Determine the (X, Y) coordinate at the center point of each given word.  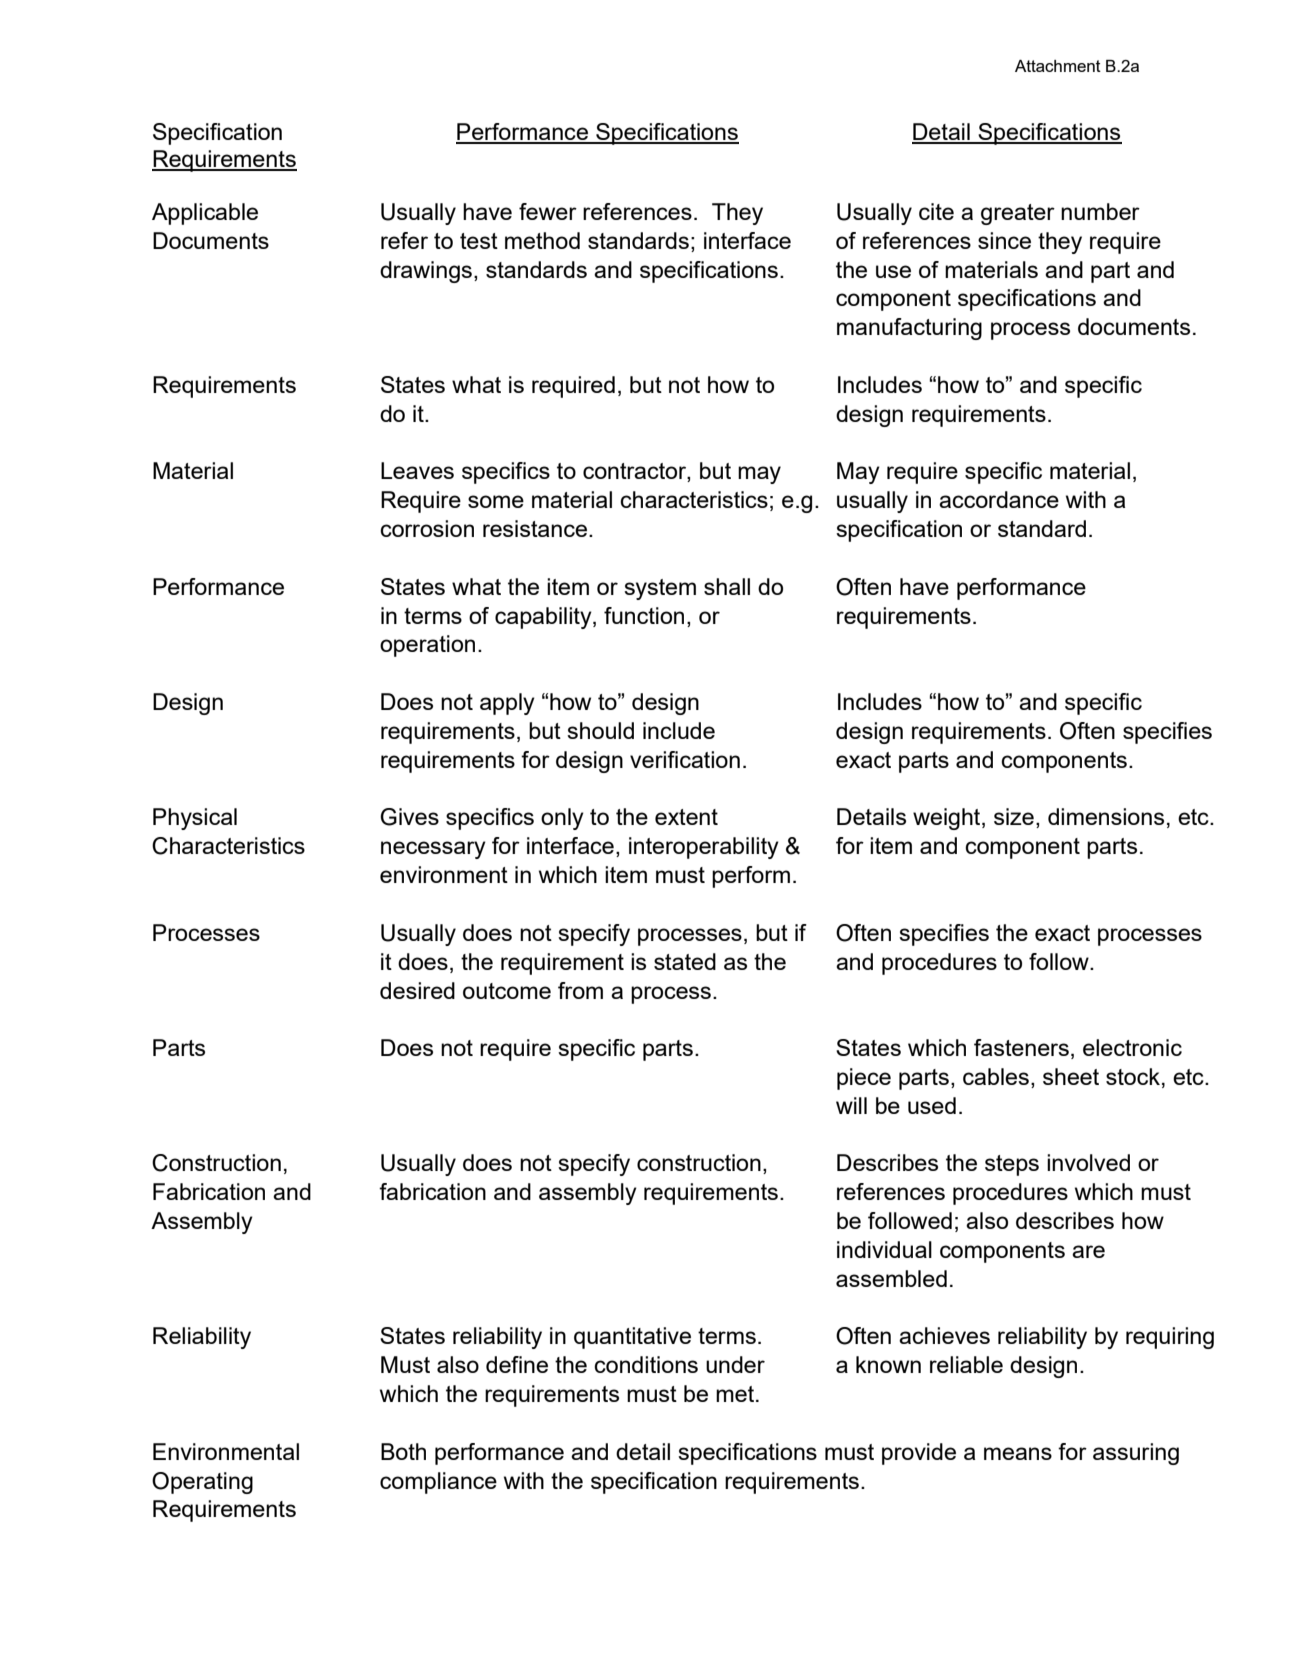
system (660, 589)
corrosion (427, 528)
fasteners (1021, 1047)
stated (685, 961)
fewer (548, 211)
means (1018, 1453)
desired (417, 990)
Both (403, 1451)
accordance (999, 499)
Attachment (1058, 66)
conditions (646, 1364)
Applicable (205, 214)
